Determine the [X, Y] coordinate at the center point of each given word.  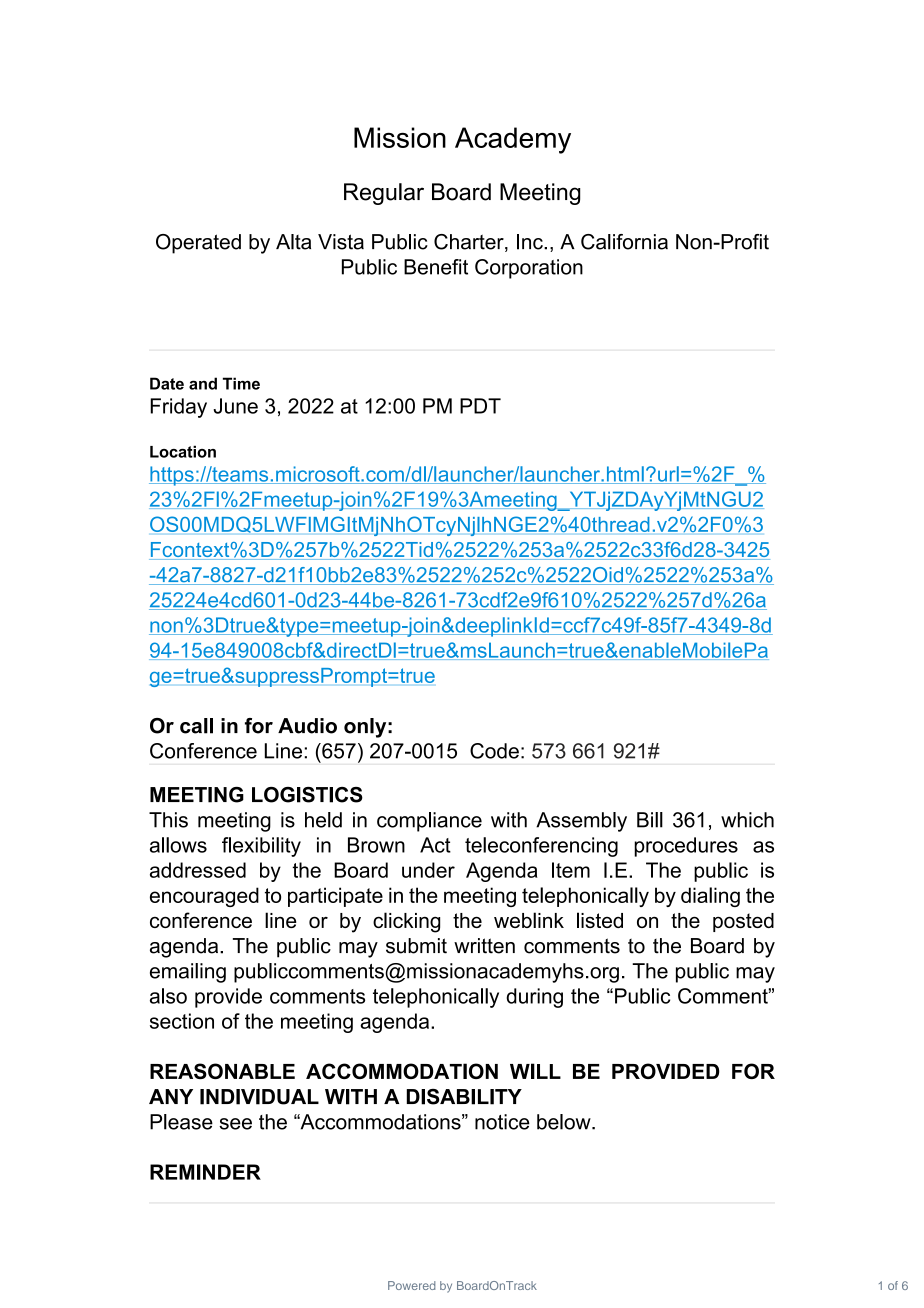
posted [743, 922]
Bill [650, 820]
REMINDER [205, 1172]
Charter [470, 243]
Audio [307, 726]
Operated [198, 244]
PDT [480, 406]
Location [183, 451]
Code [494, 751]
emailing [188, 973]
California [624, 242]
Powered [411, 1285]
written [484, 946]
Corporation [529, 269]
